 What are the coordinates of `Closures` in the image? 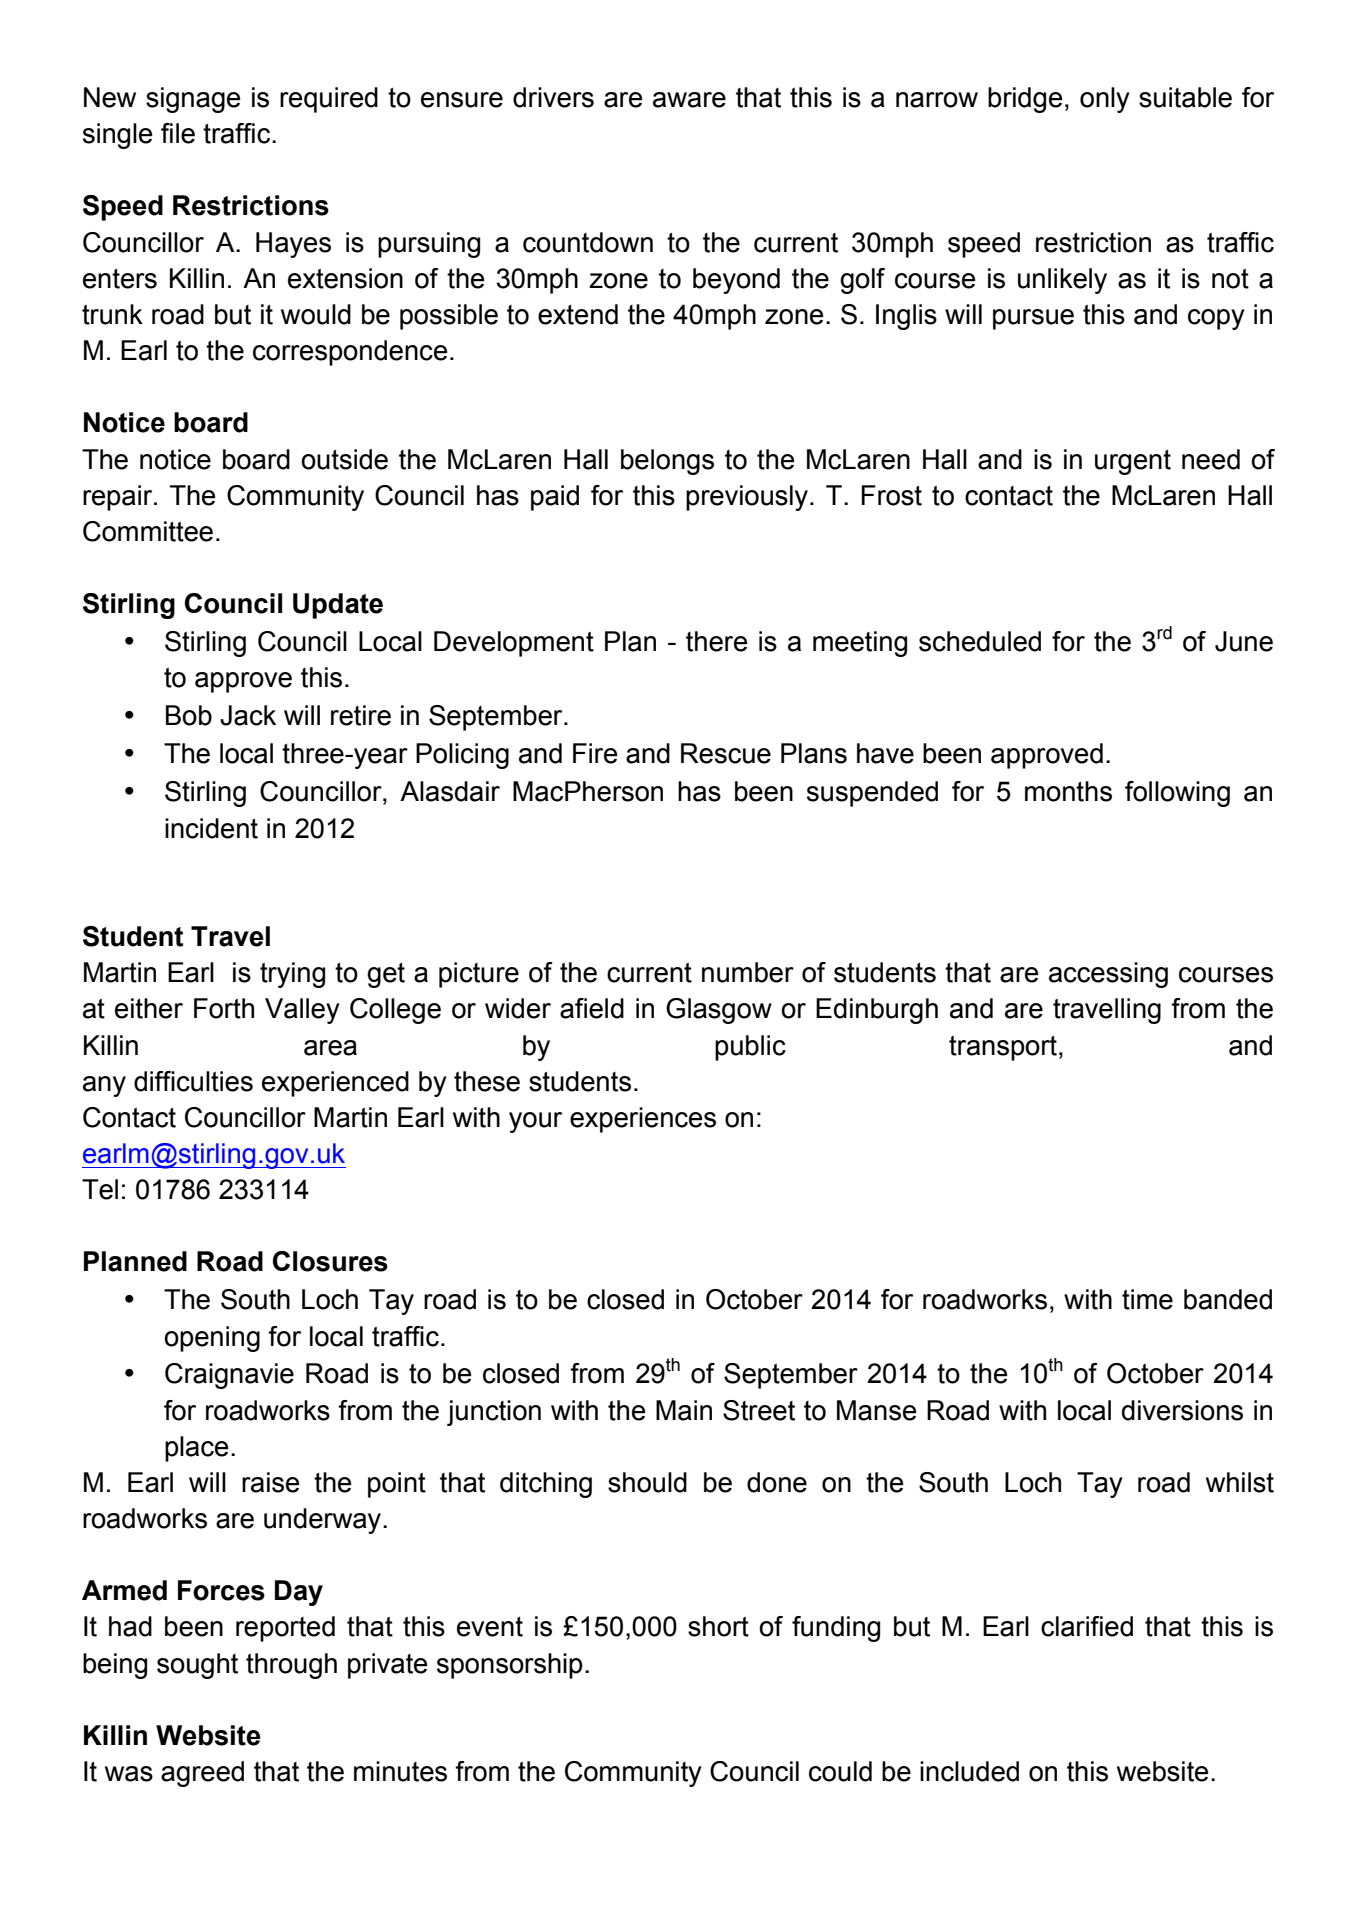 It's located at (330, 1261).
